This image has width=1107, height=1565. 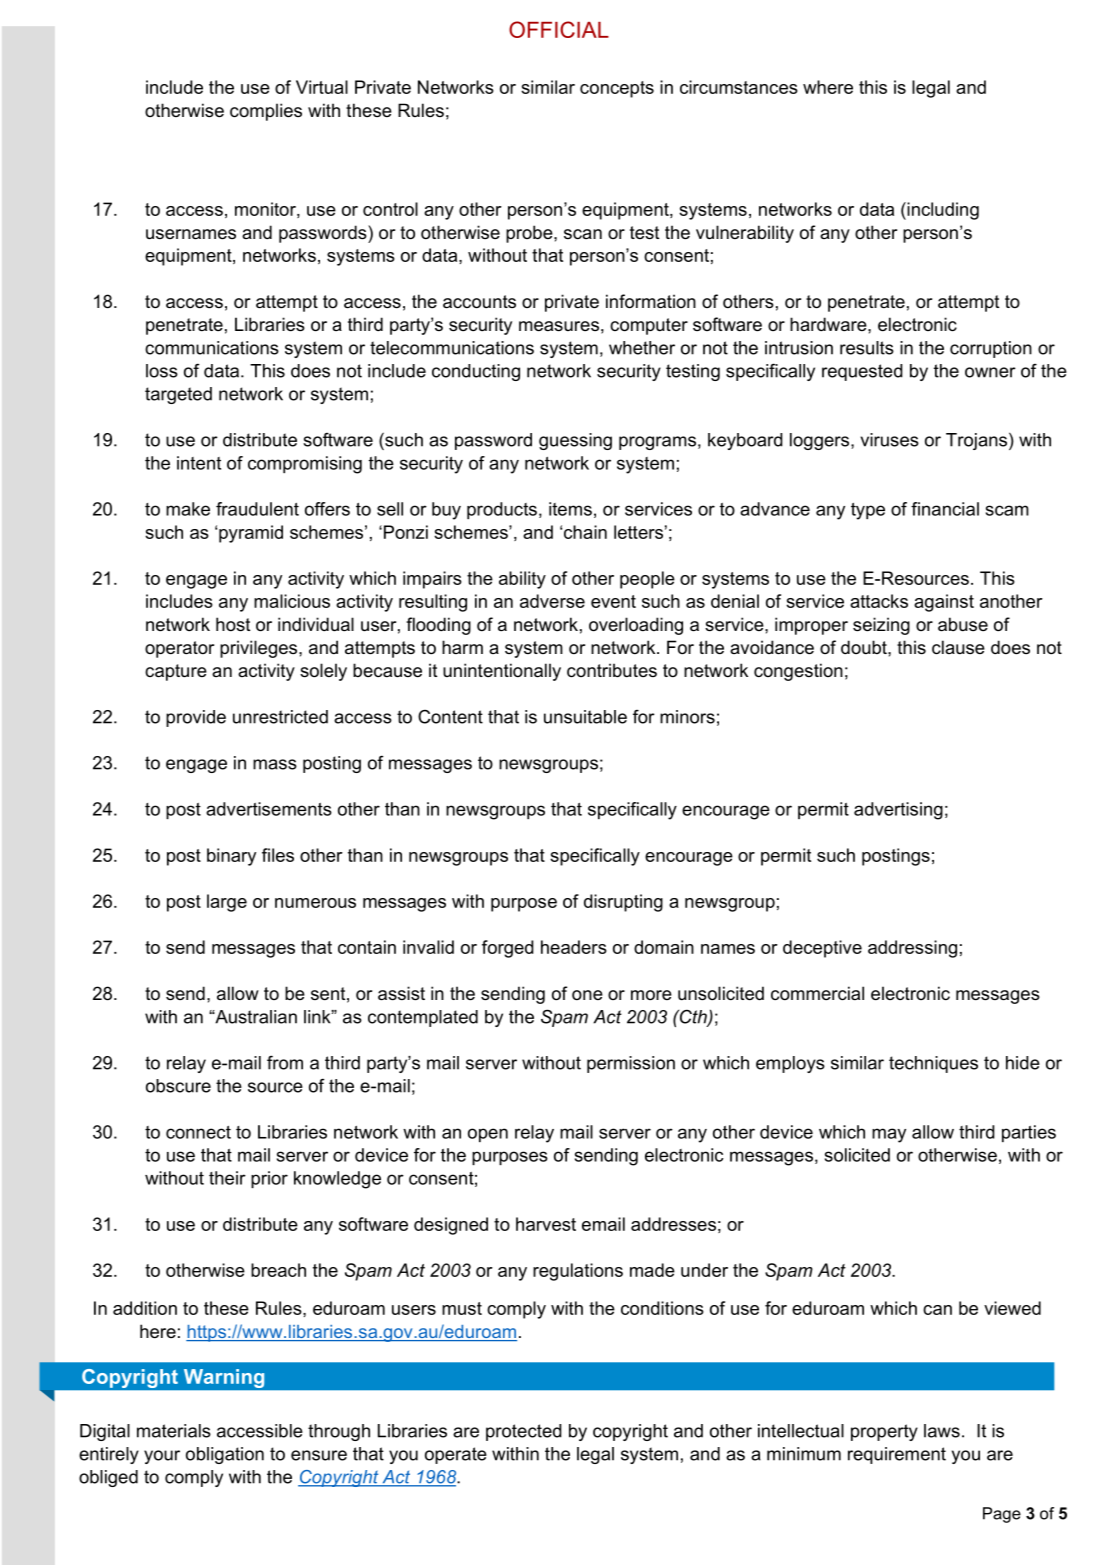 What do you see at coordinates (889, 440) in the image?
I see `viruses` at bounding box center [889, 440].
